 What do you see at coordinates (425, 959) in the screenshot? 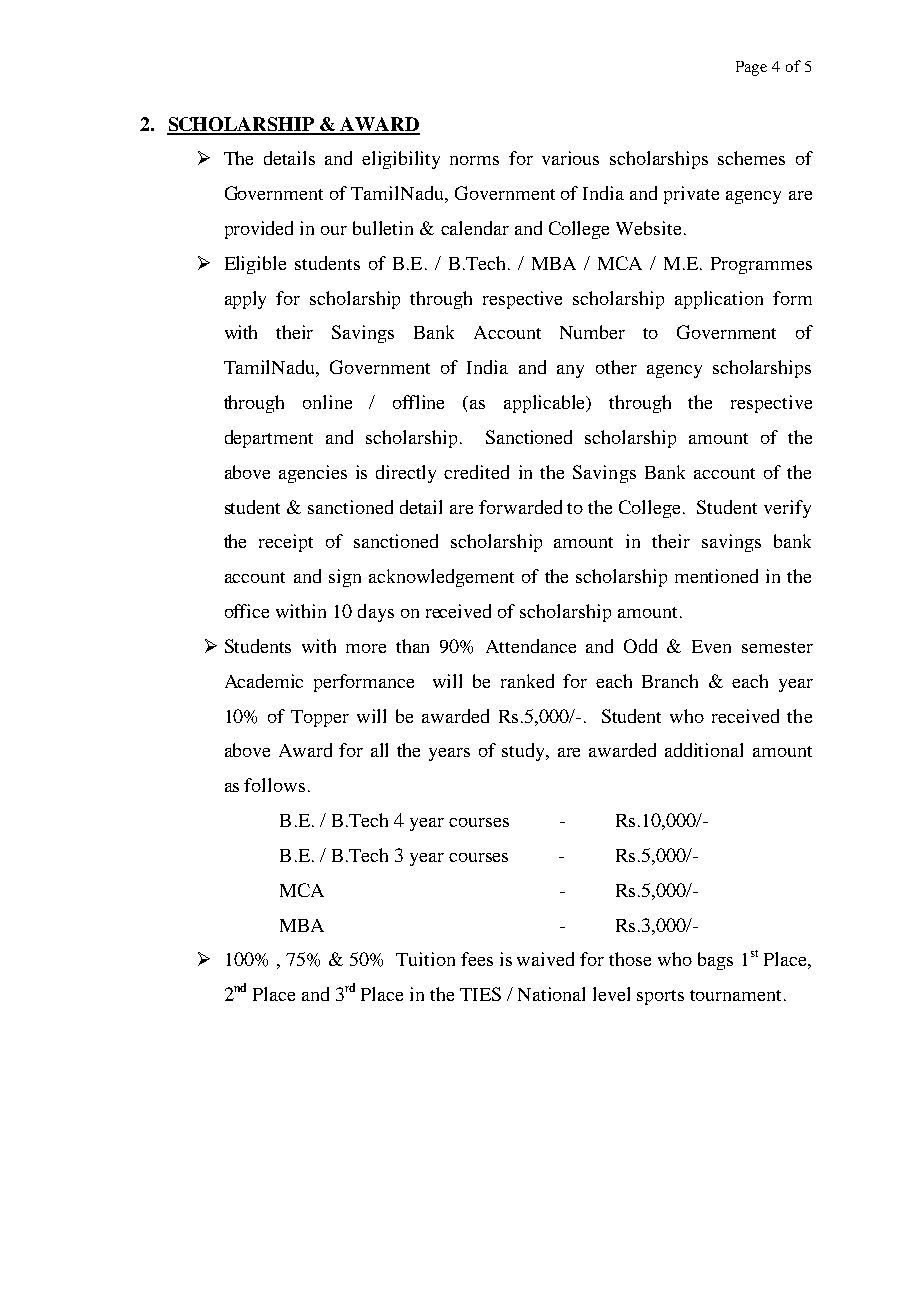
I see `Tuition` at bounding box center [425, 959].
